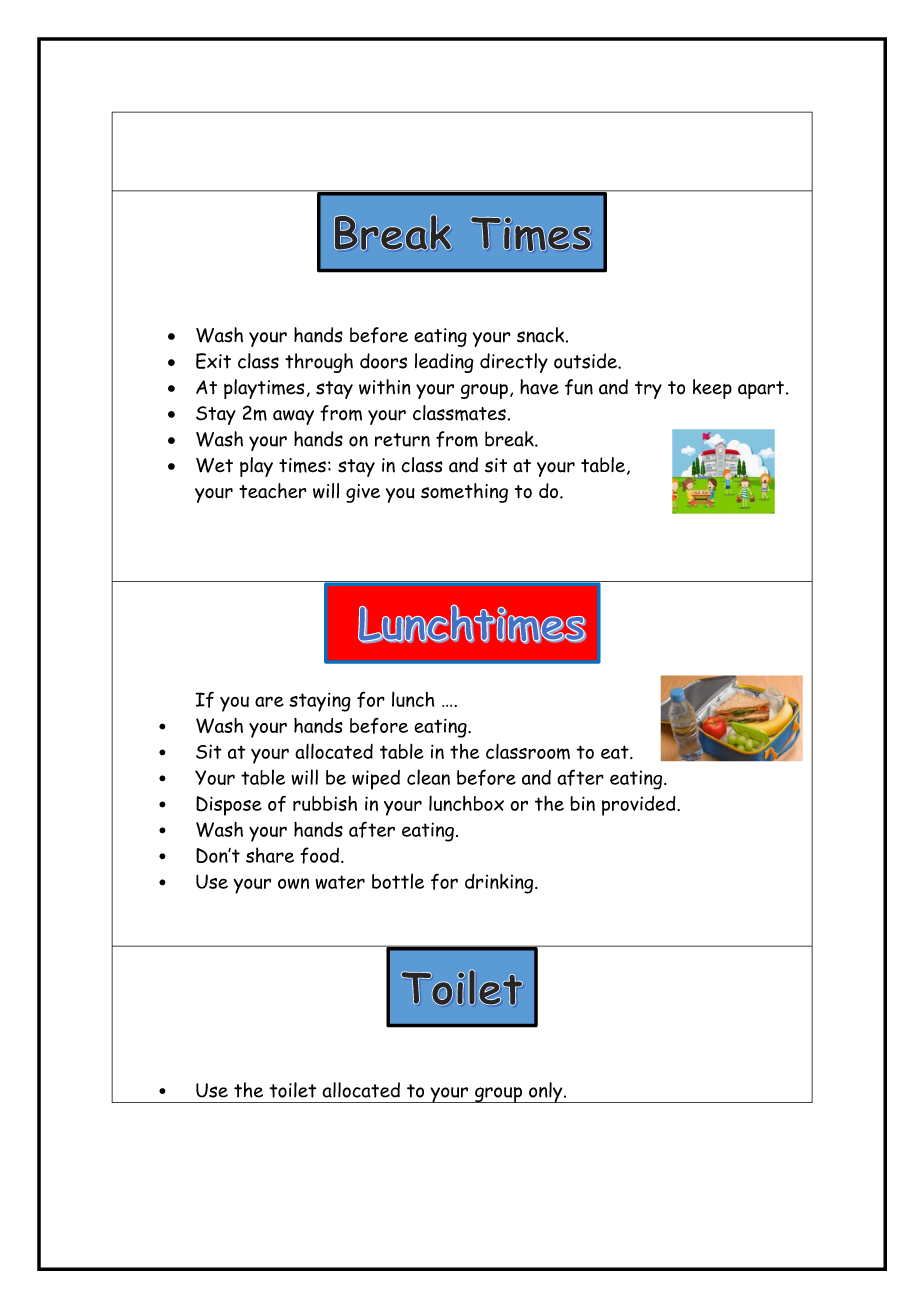 The width and height of the screenshot is (924, 1308). Describe the element at coordinates (376, 780) in the screenshot. I see `wiped` at that location.
